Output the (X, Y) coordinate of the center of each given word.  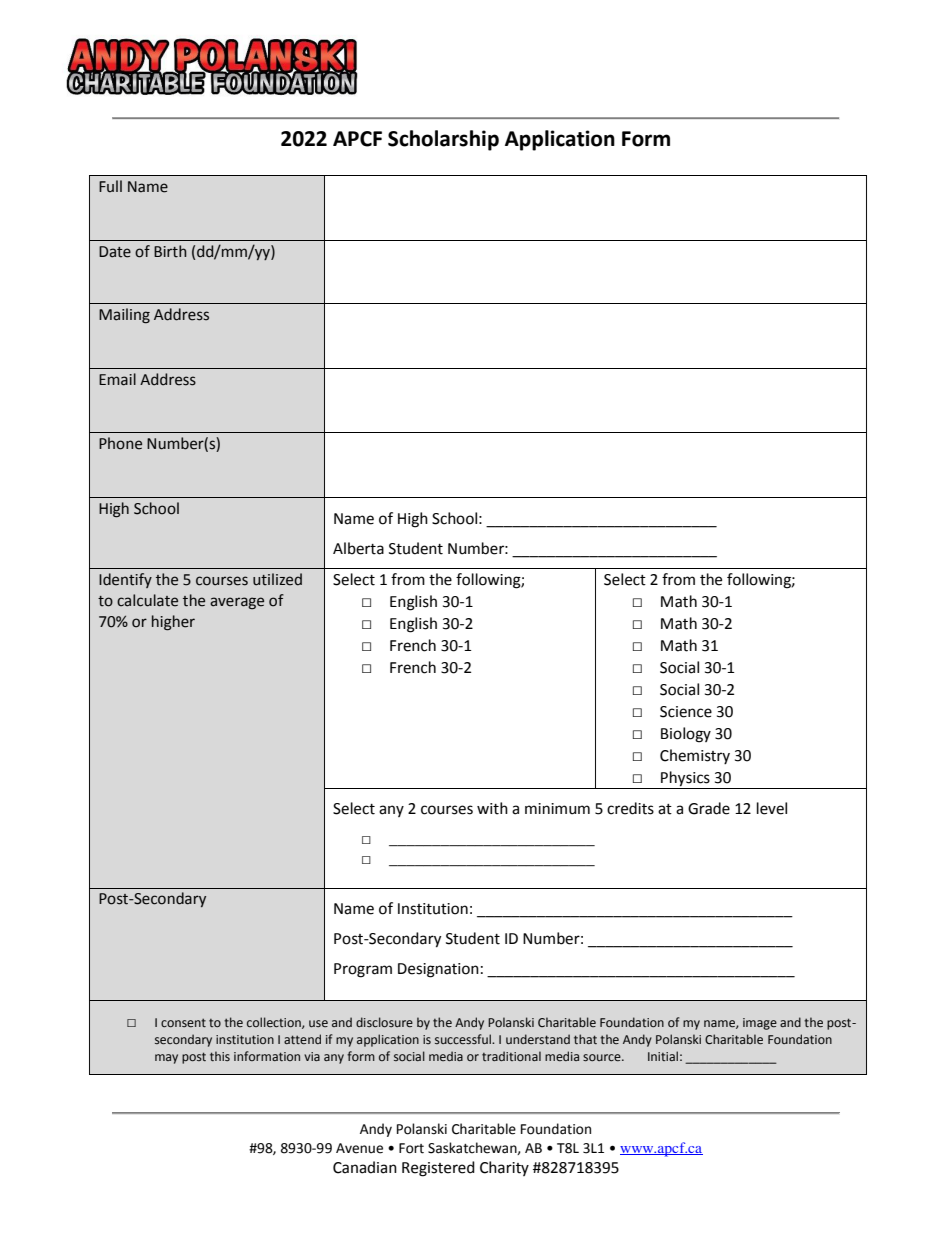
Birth (170, 251)
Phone (120, 443)
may (166, 1059)
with (492, 808)
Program (363, 970)
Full (110, 186)
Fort (411, 1148)
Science (686, 712)
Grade (709, 808)
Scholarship (443, 140)
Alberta (358, 548)
